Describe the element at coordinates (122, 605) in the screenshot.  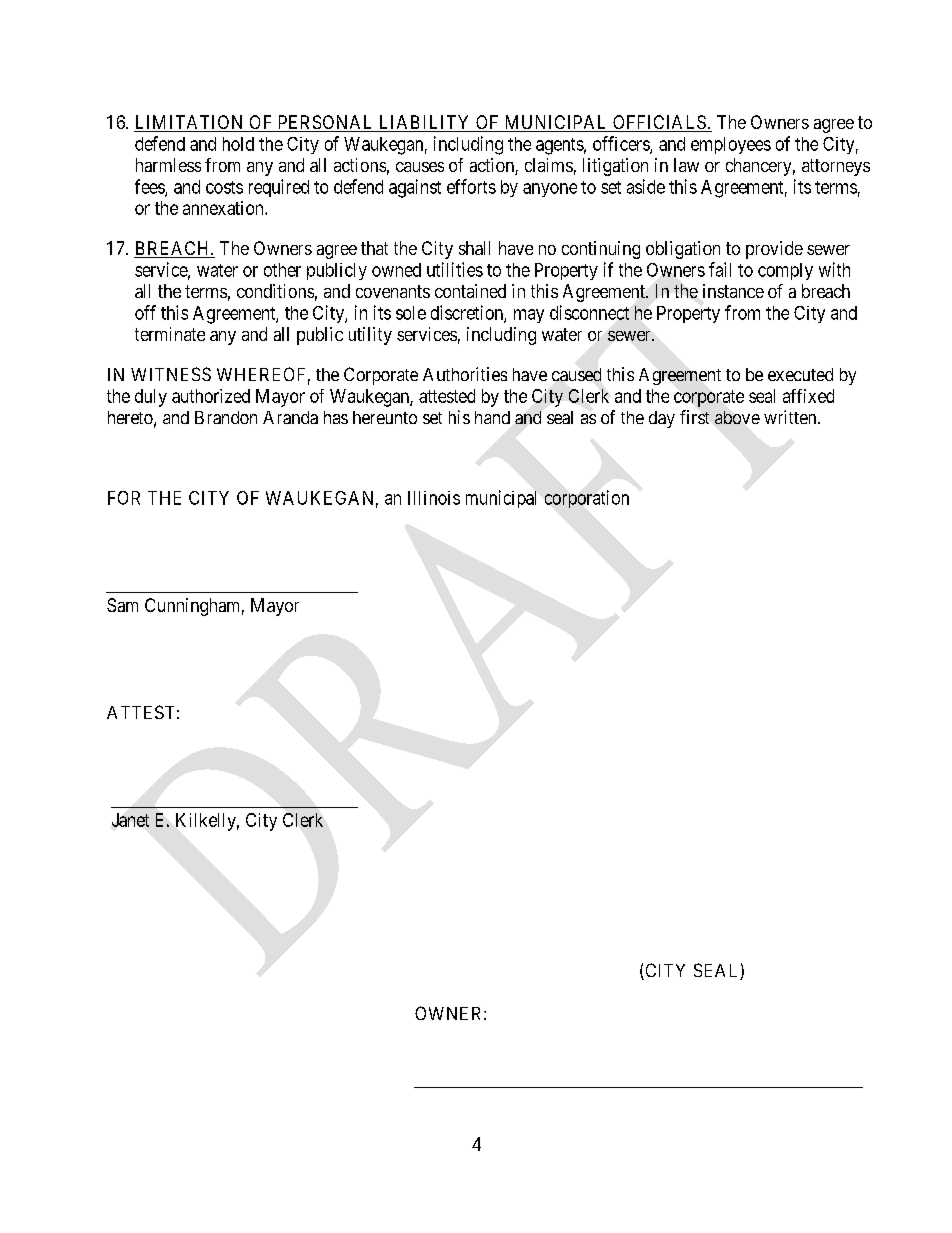
I see `Sam` at that location.
